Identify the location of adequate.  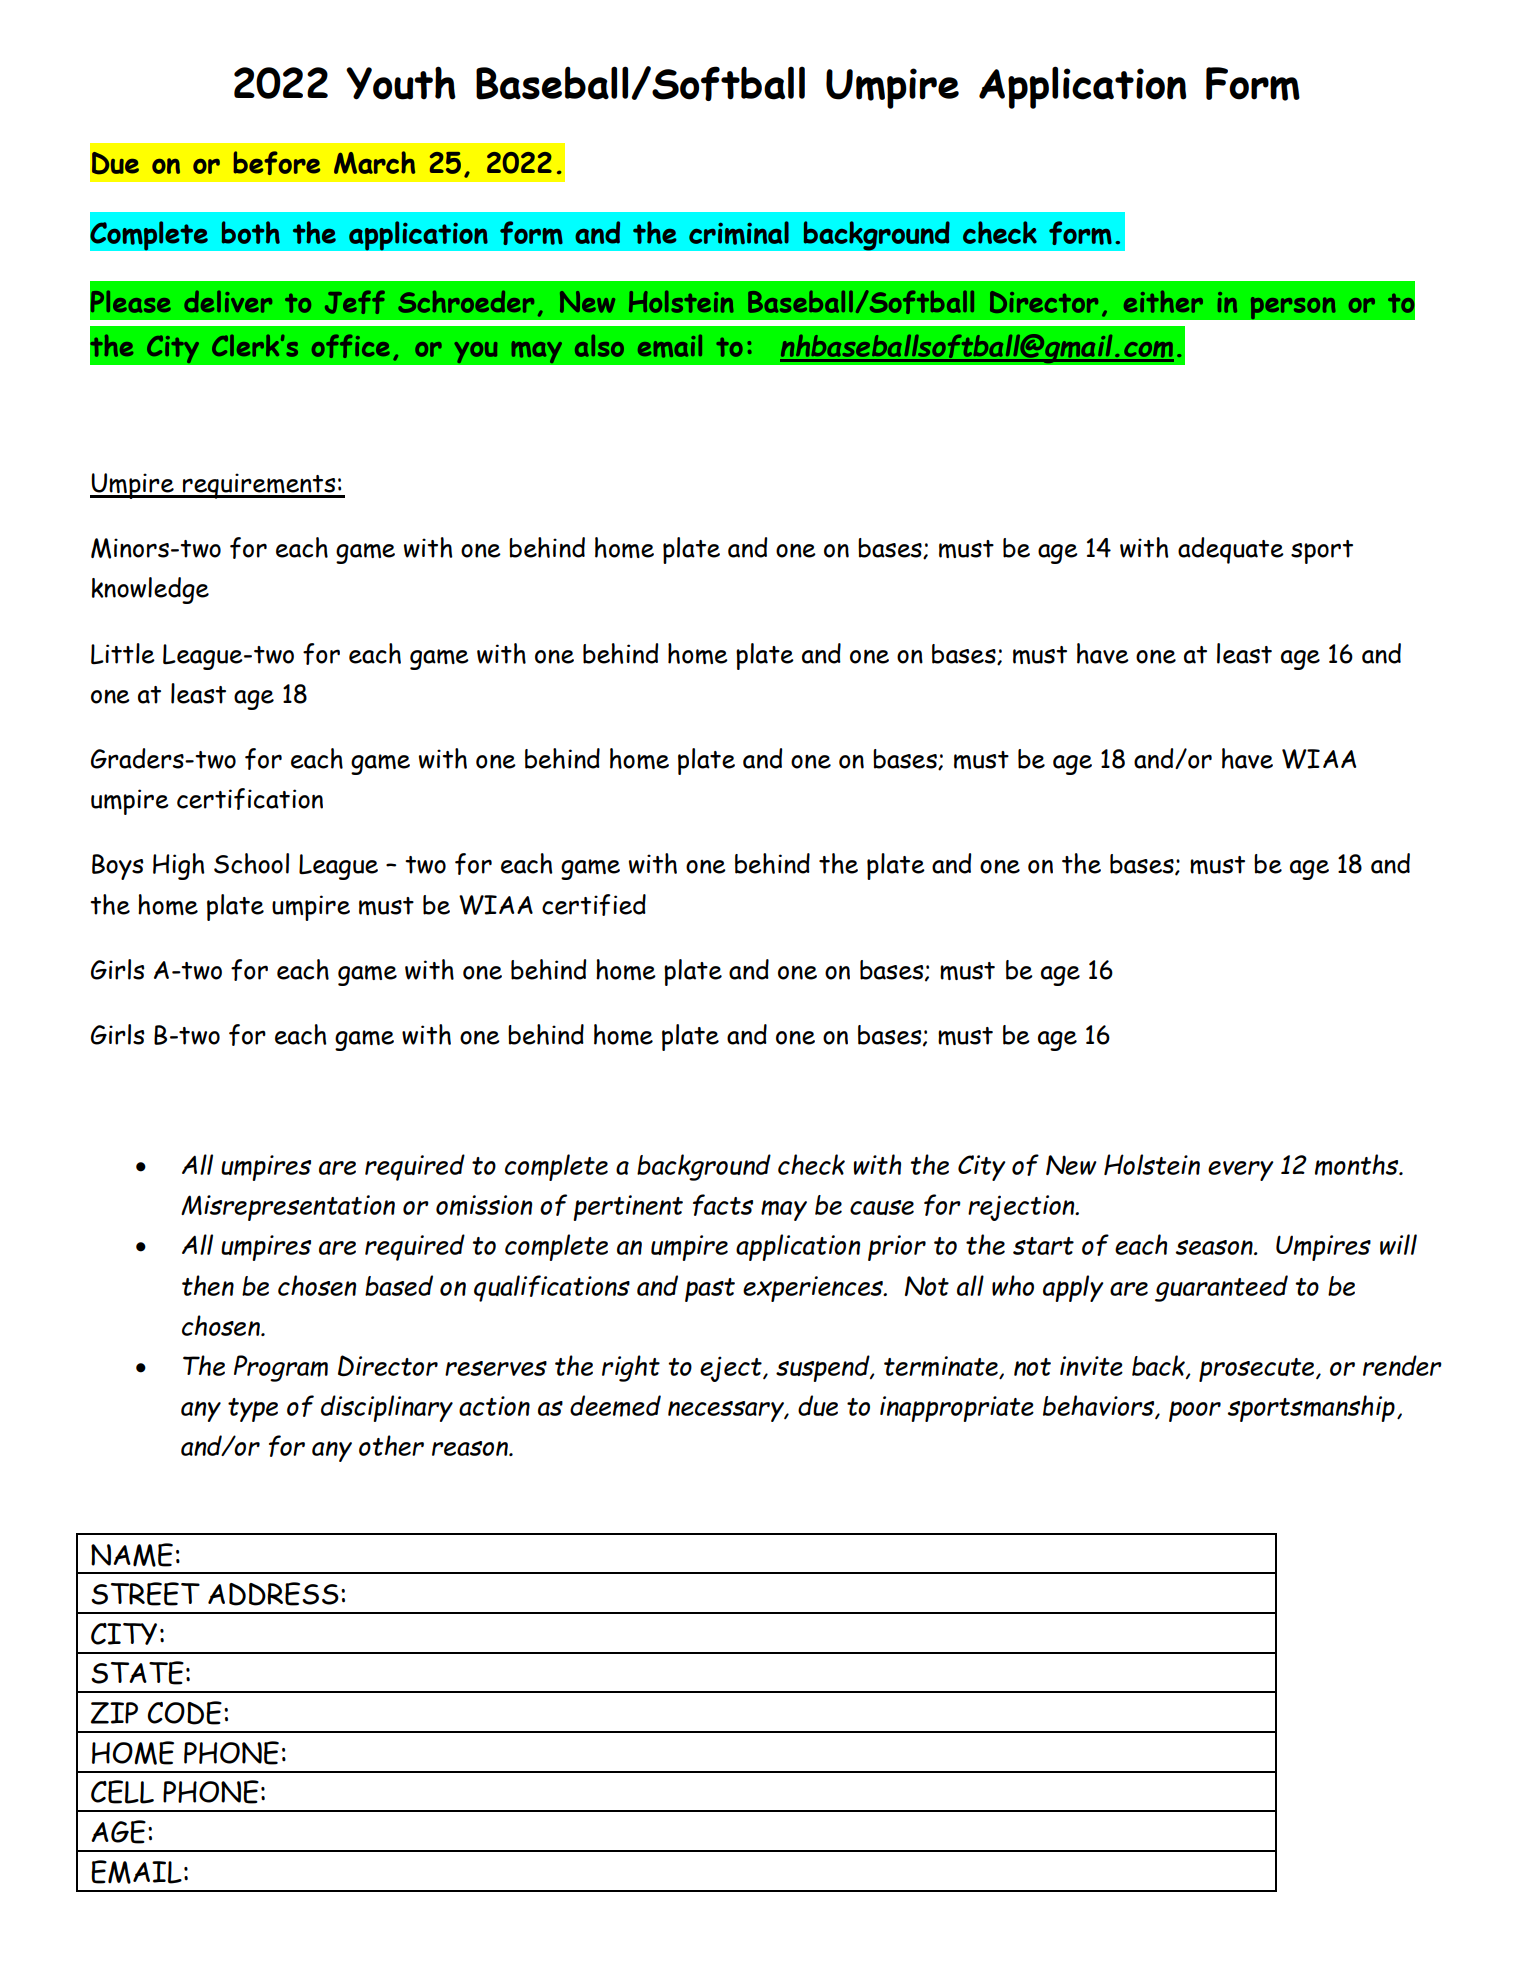
(1231, 550).
